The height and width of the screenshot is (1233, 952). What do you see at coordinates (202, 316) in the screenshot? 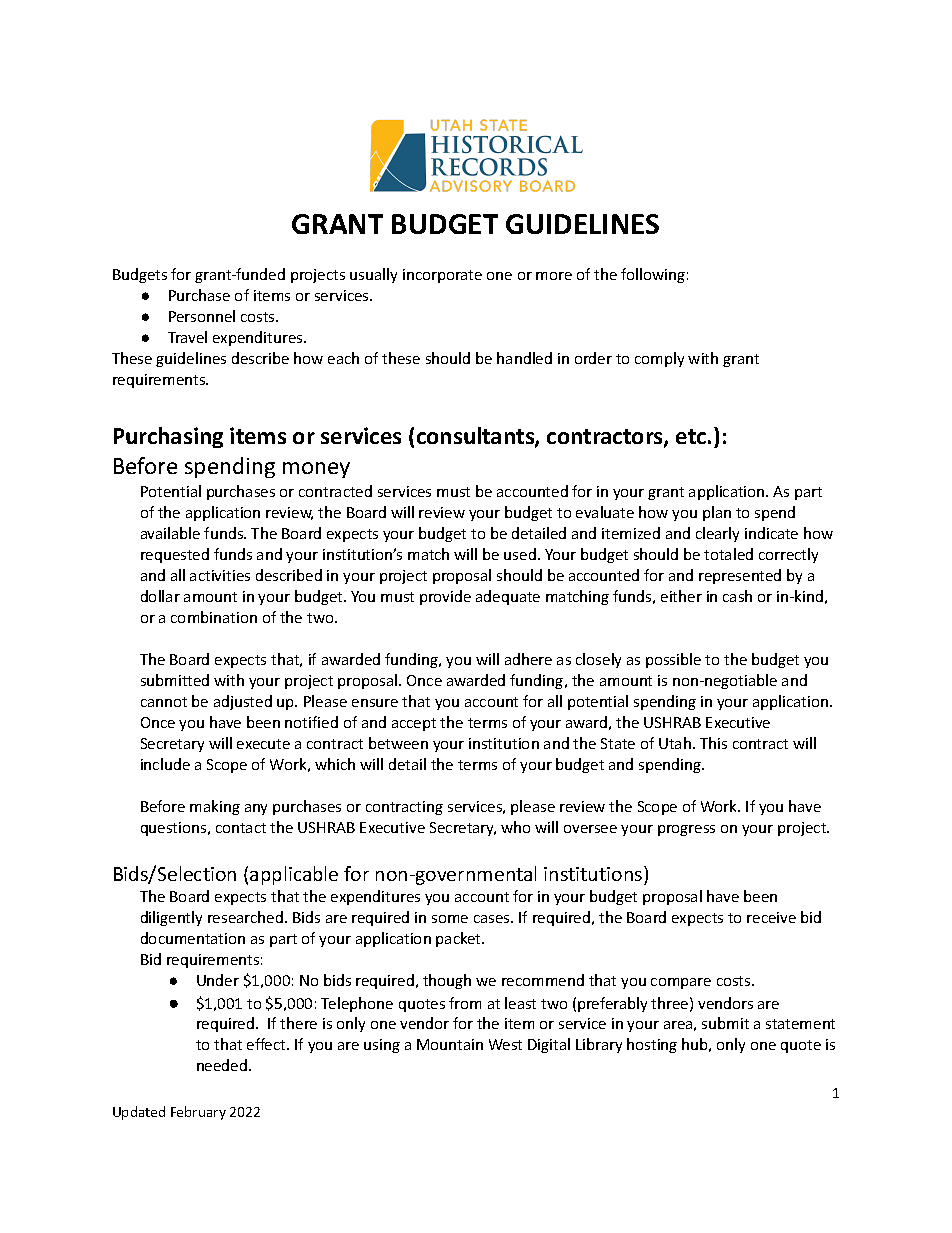
I see `Personnel` at bounding box center [202, 316].
